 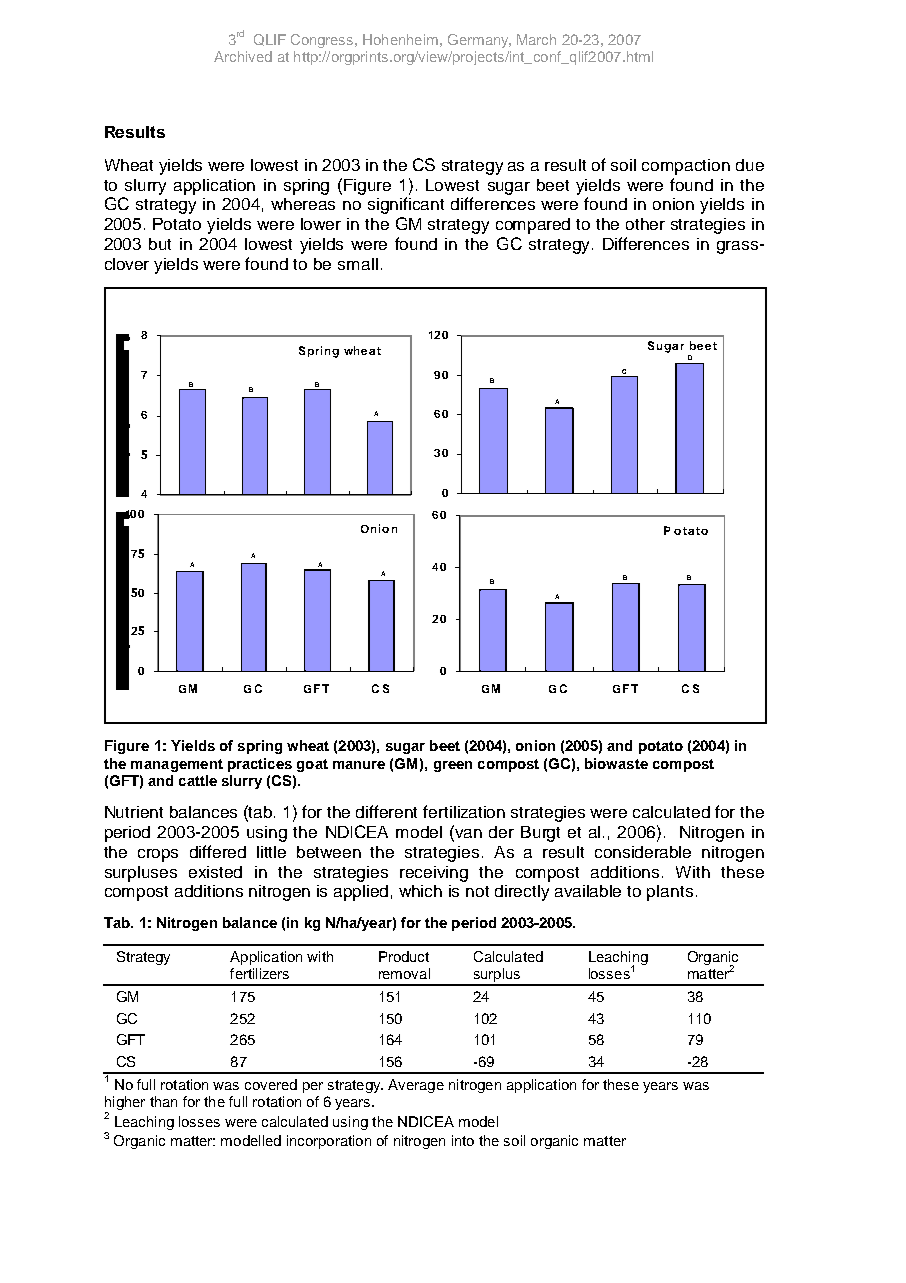 What do you see at coordinates (643, 852) in the screenshot?
I see `considerable` at bounding box center [643, 852].
